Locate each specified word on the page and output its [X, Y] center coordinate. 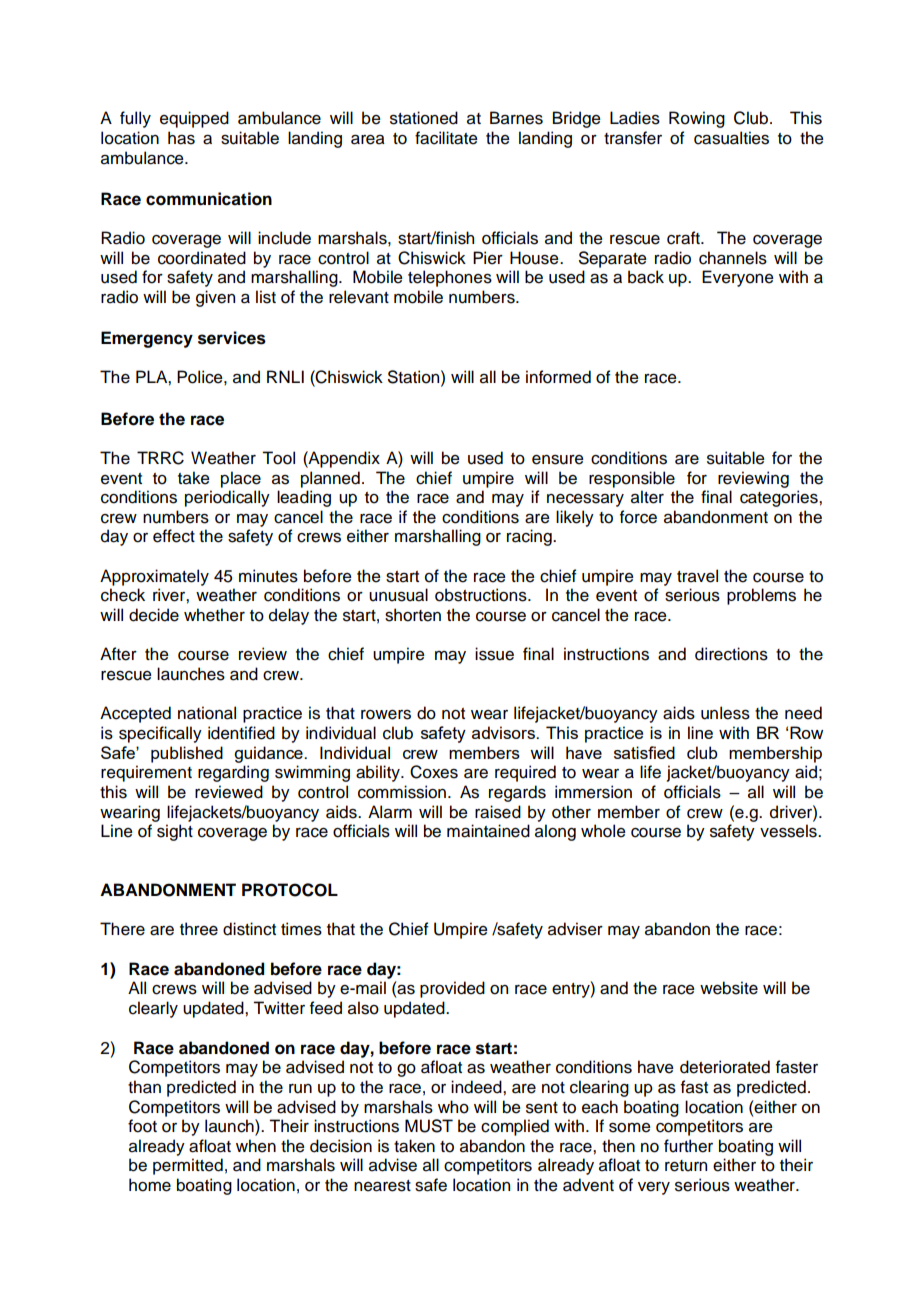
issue [494, 654]
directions [731, 654]
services [232, 338]
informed [558, 377]
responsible [632, 479]
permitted [188, 1166]
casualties [731, 138]
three [199, 929]
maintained [488, 831]
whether [214, 615]
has [181, 138]
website [729, 988]
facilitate [446, 138]
